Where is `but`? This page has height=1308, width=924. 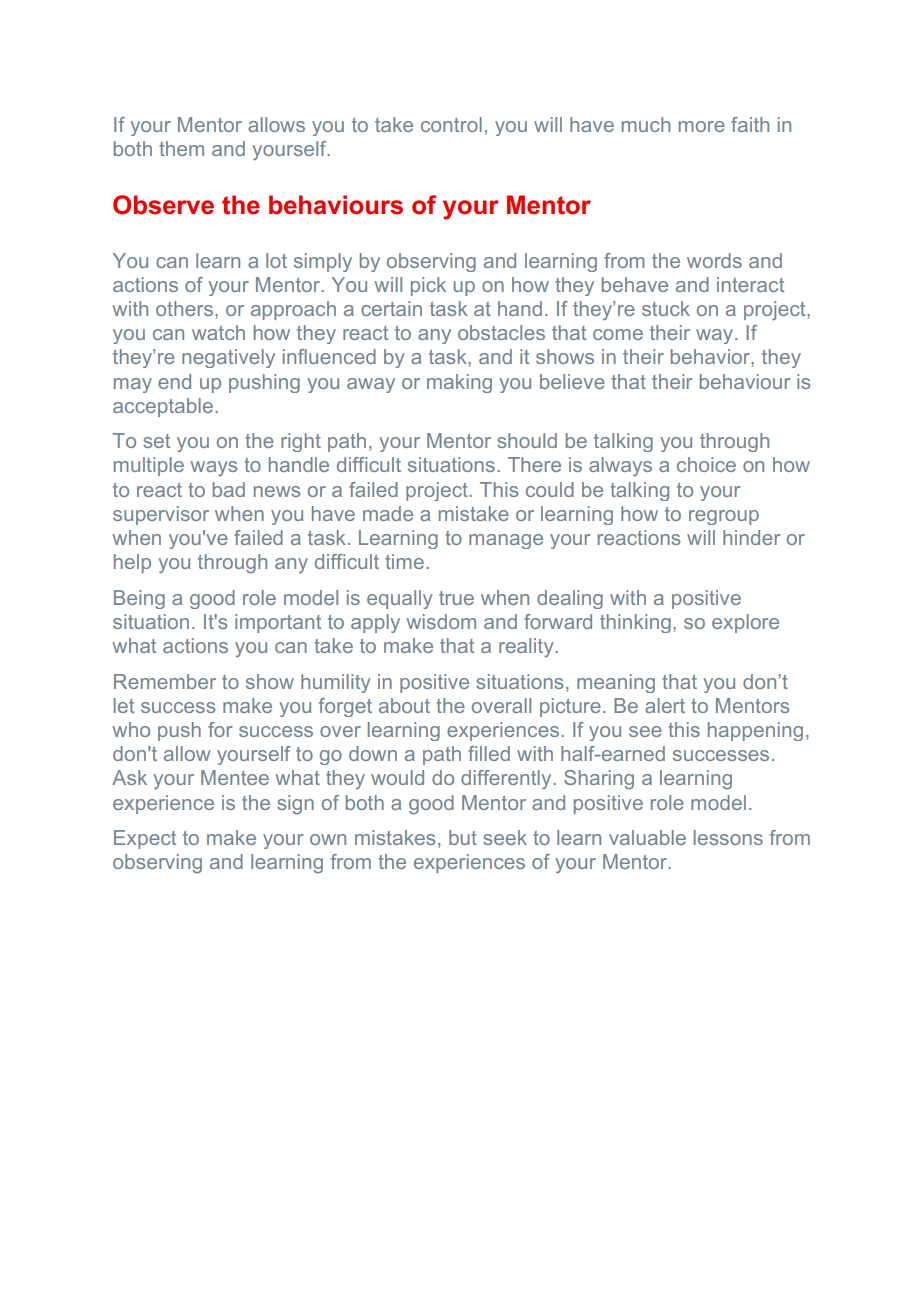
but is located at coordinates (463, 837).
